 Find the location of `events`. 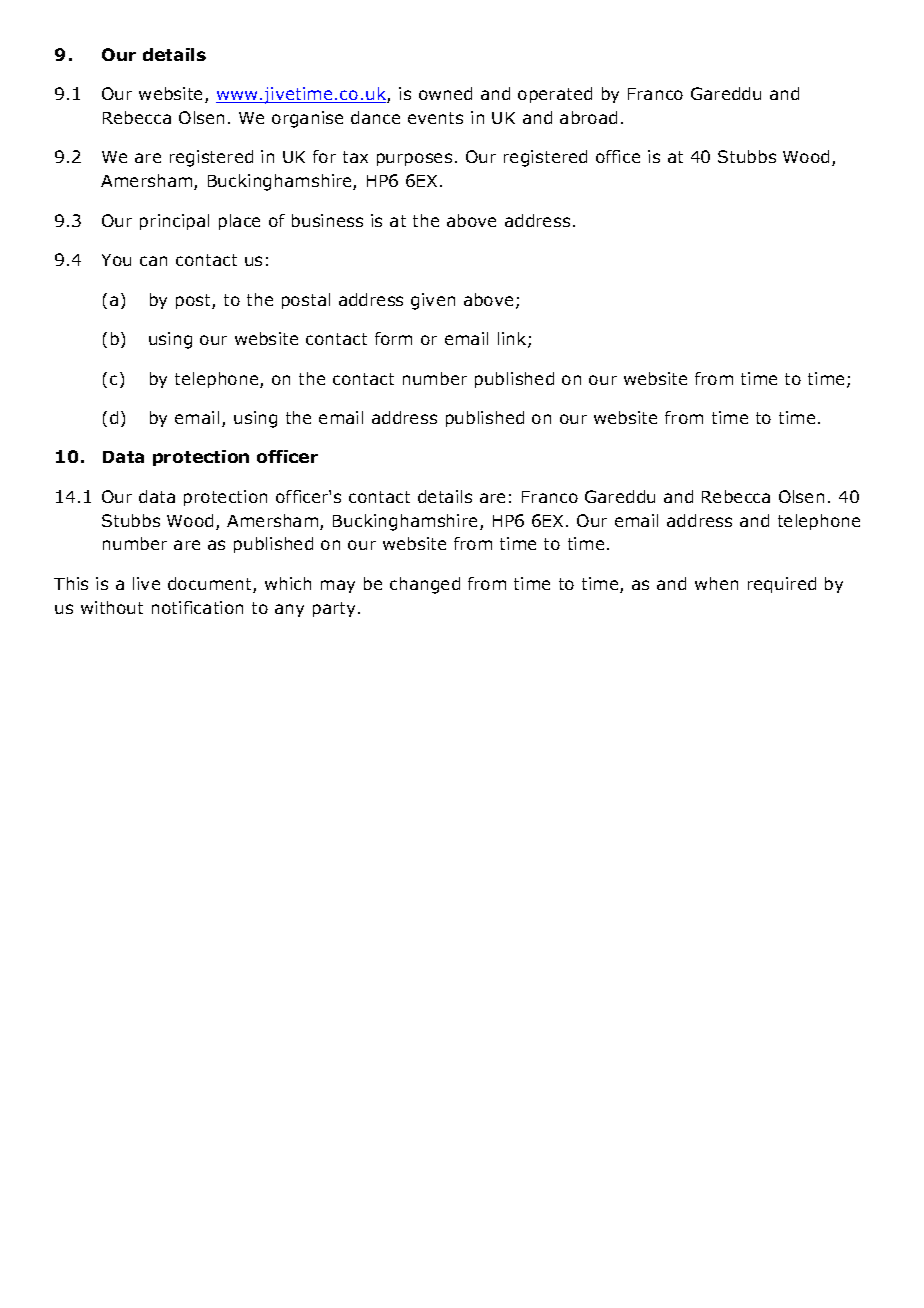

events is located at coordinates (435, 118).
